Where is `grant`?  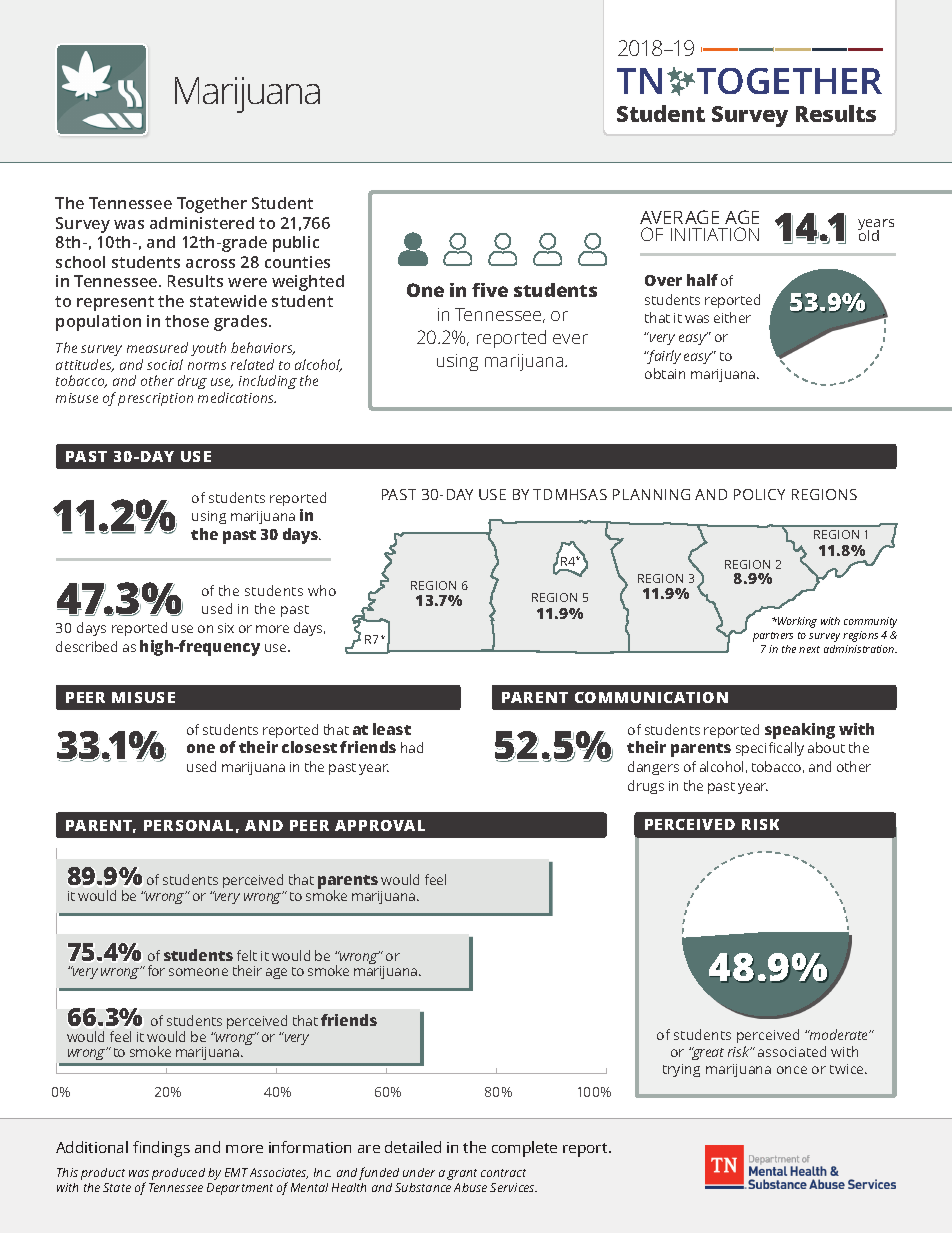 grant is located at coordinates (462, 1174).
